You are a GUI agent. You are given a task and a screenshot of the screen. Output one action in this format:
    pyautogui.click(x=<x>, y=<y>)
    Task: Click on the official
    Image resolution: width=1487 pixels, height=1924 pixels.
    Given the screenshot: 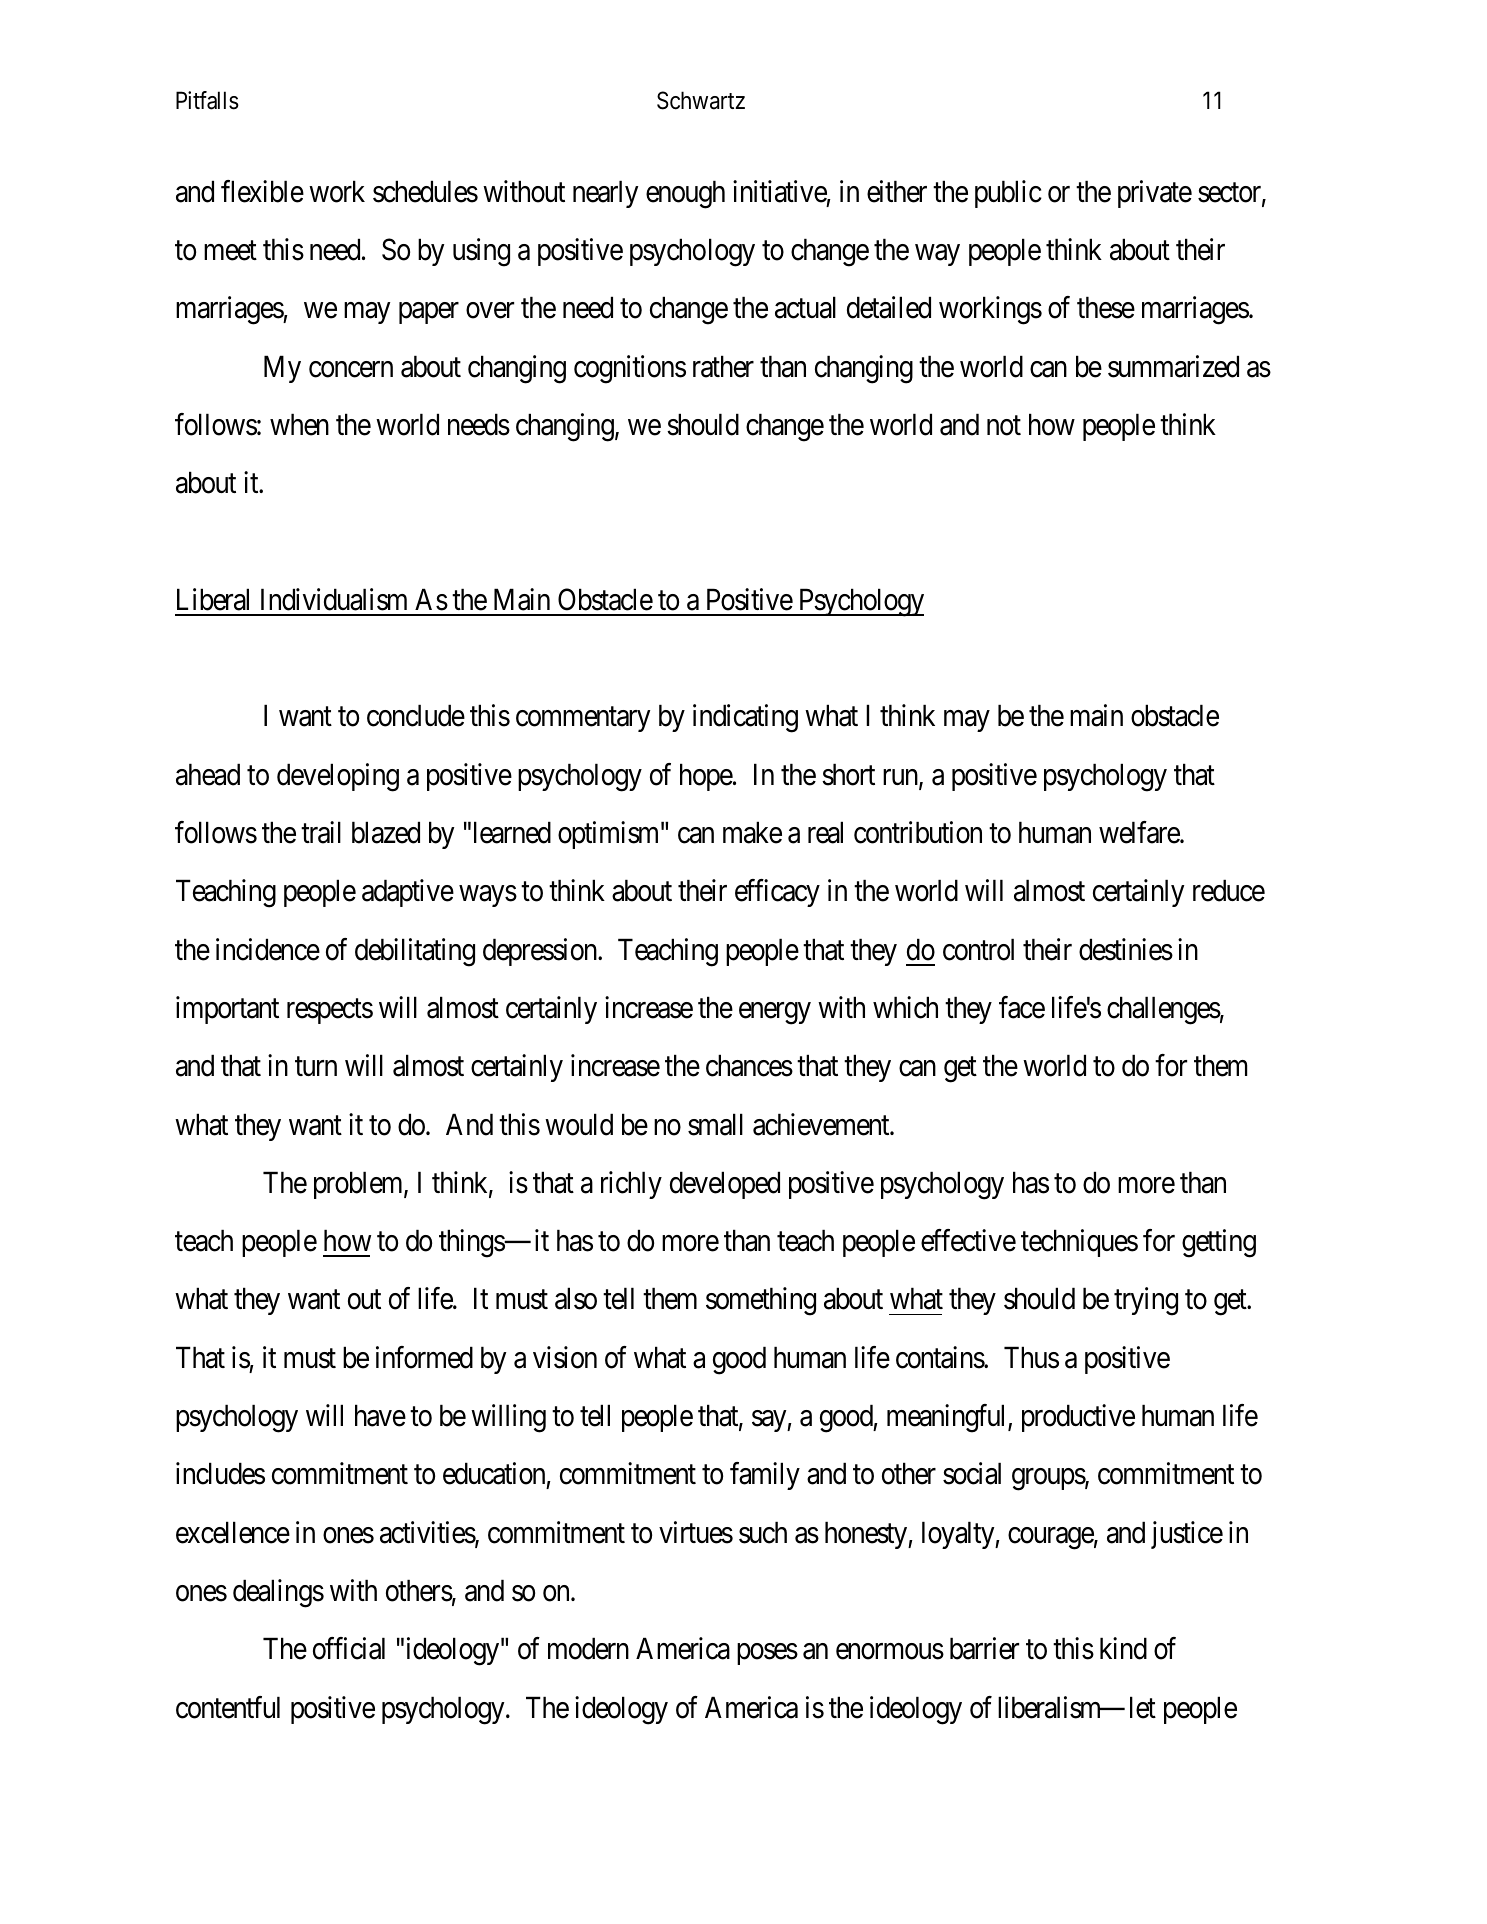 What is the action you would take?
    pyautogui.click(x=349, y=1648)
